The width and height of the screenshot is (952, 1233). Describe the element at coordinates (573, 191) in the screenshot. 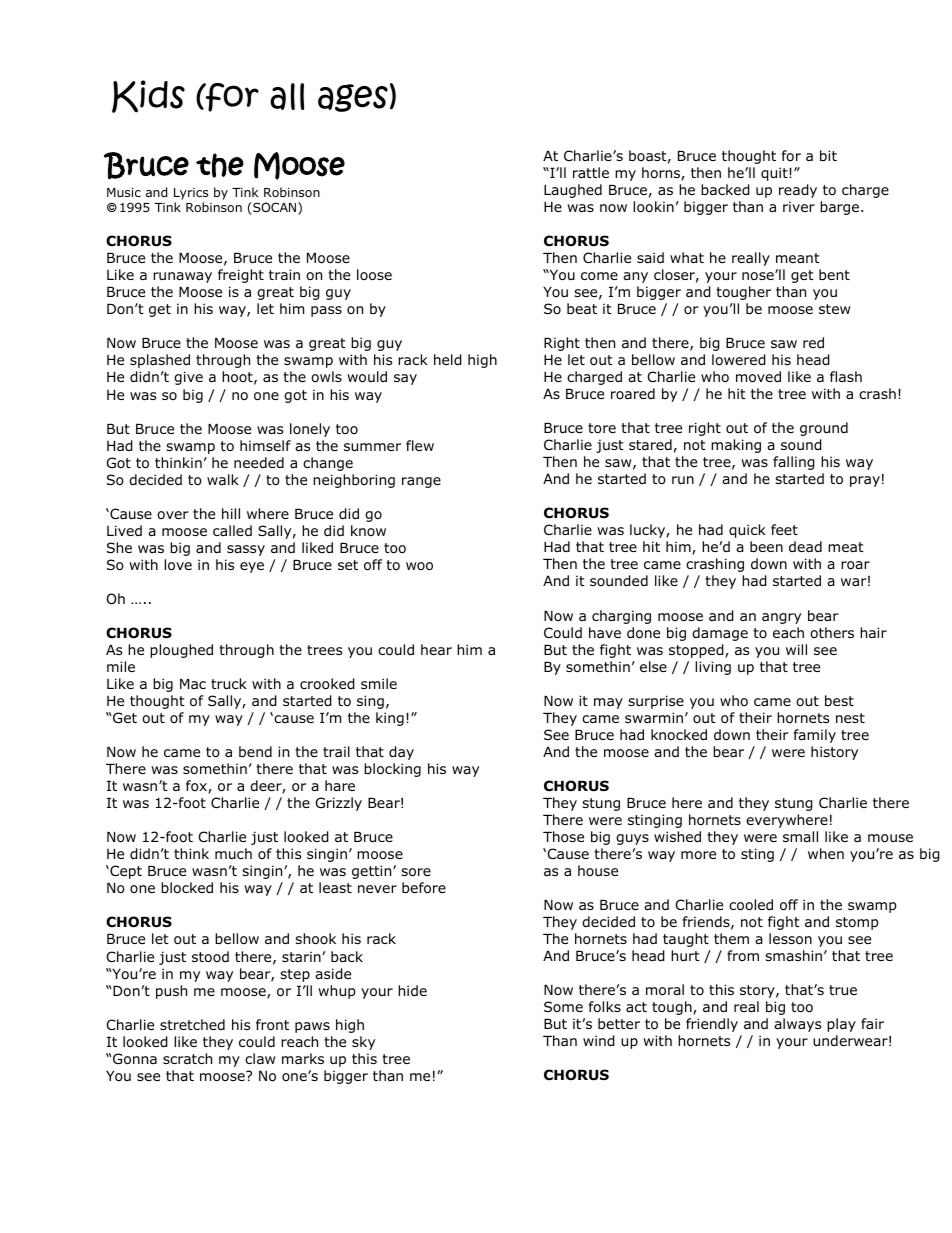

I see `Laughed` at that location.
